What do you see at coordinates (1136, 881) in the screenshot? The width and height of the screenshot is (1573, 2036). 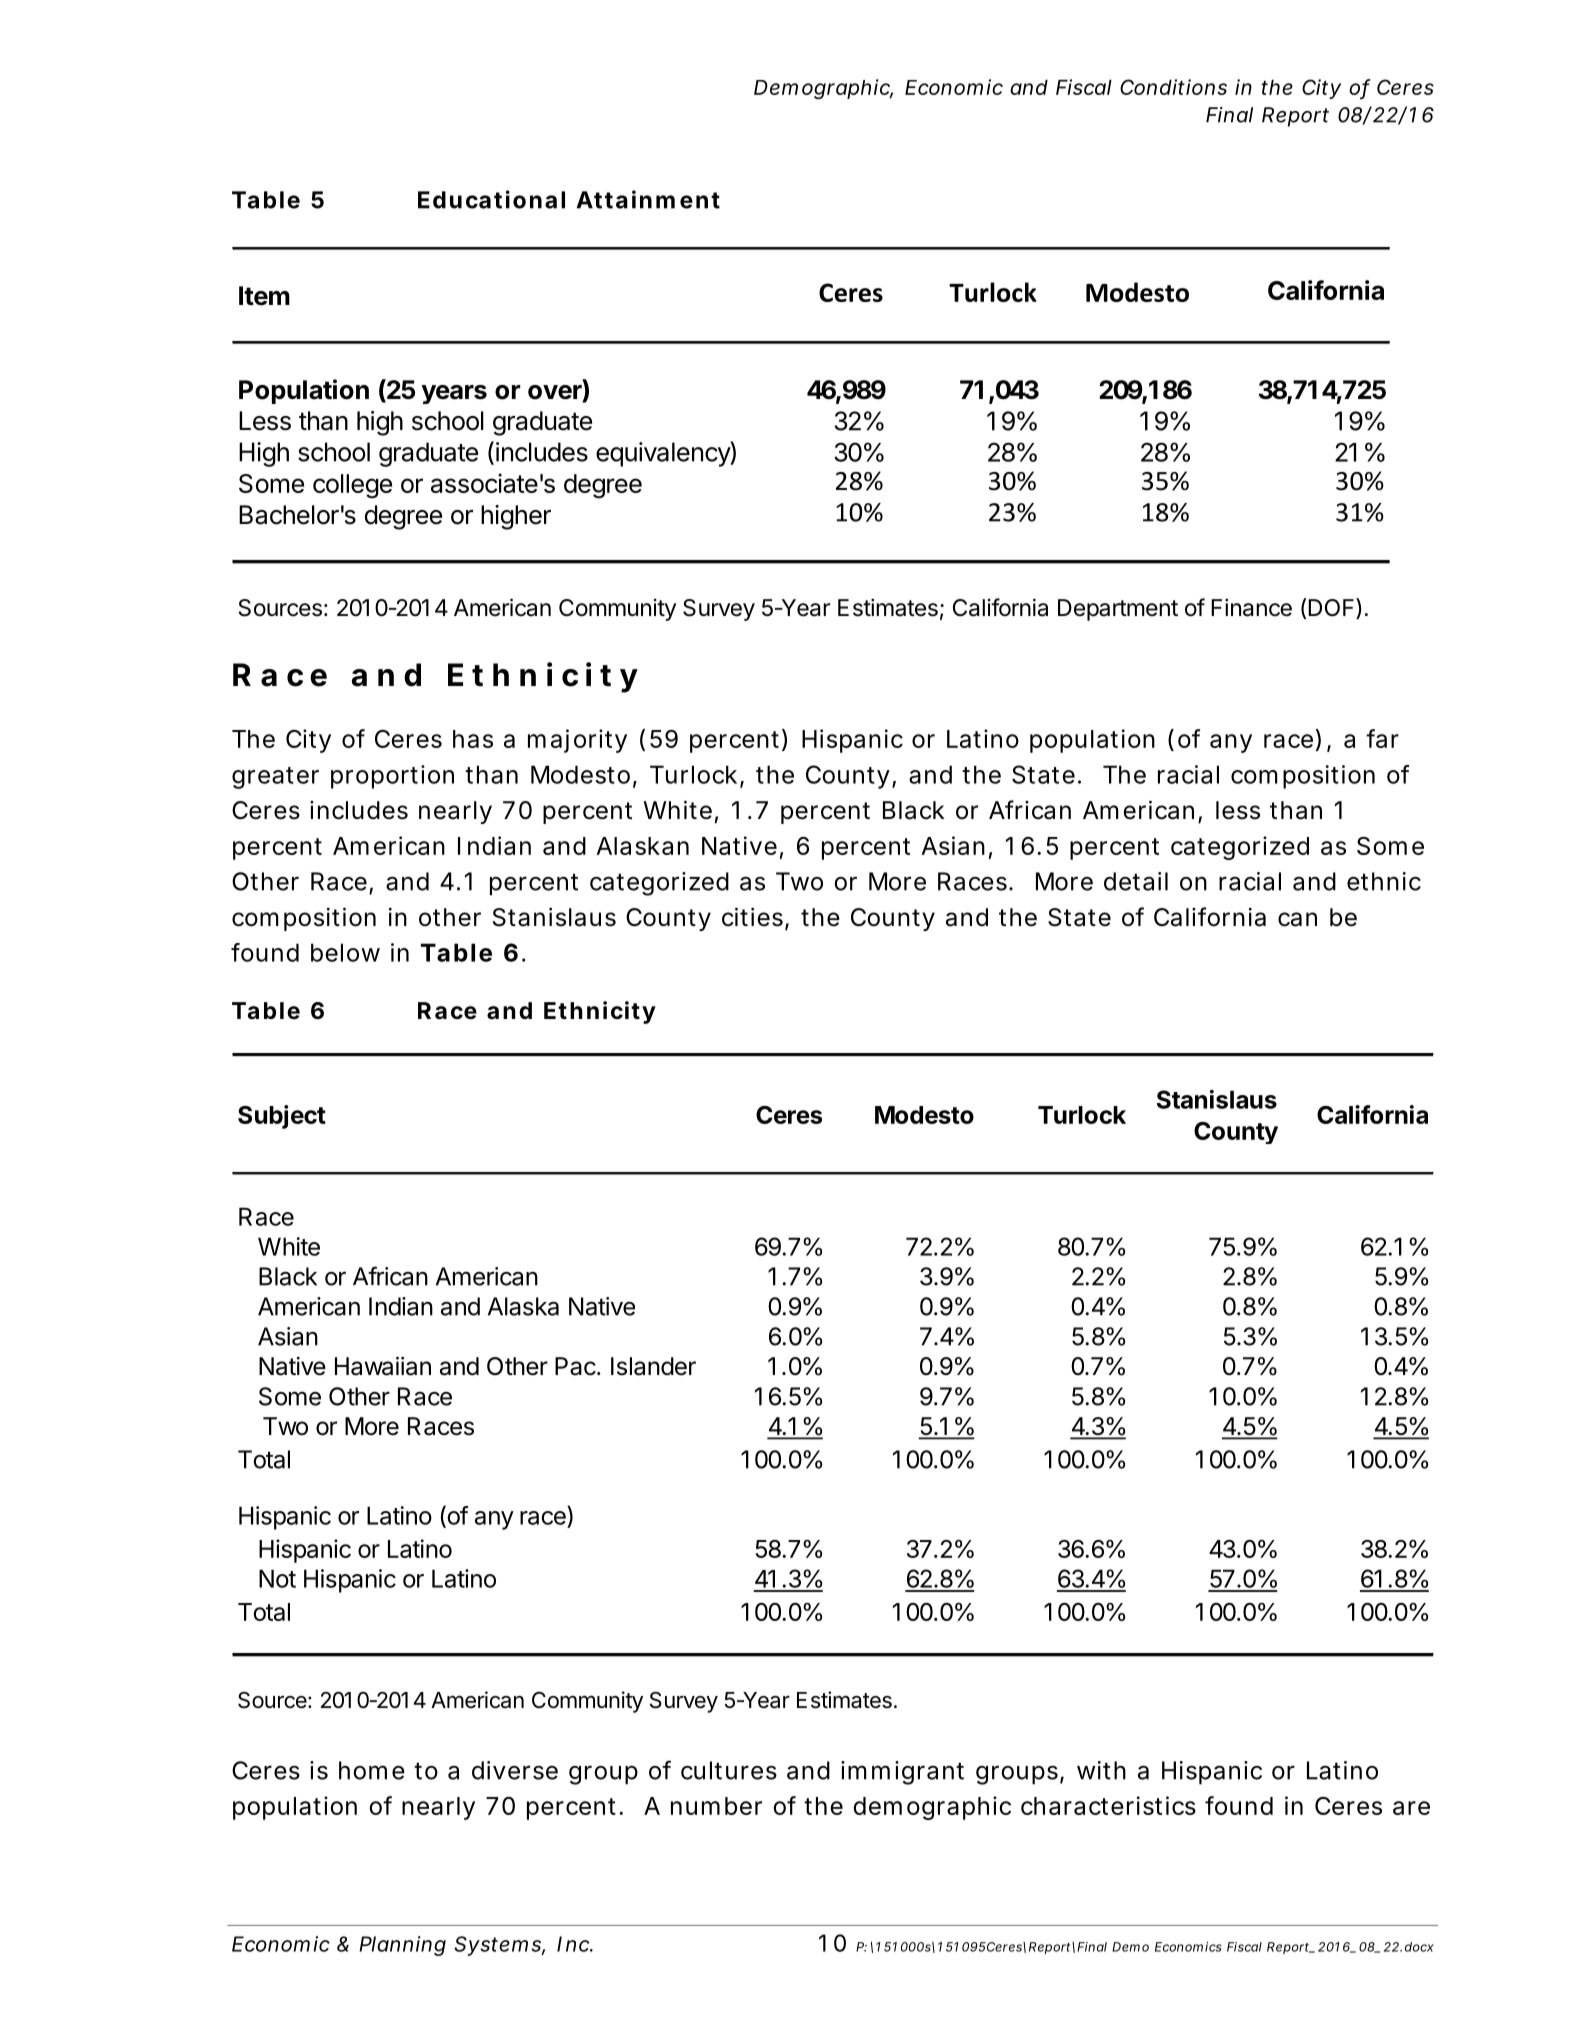 I see `detail` at bounding box center [1136, 881].
